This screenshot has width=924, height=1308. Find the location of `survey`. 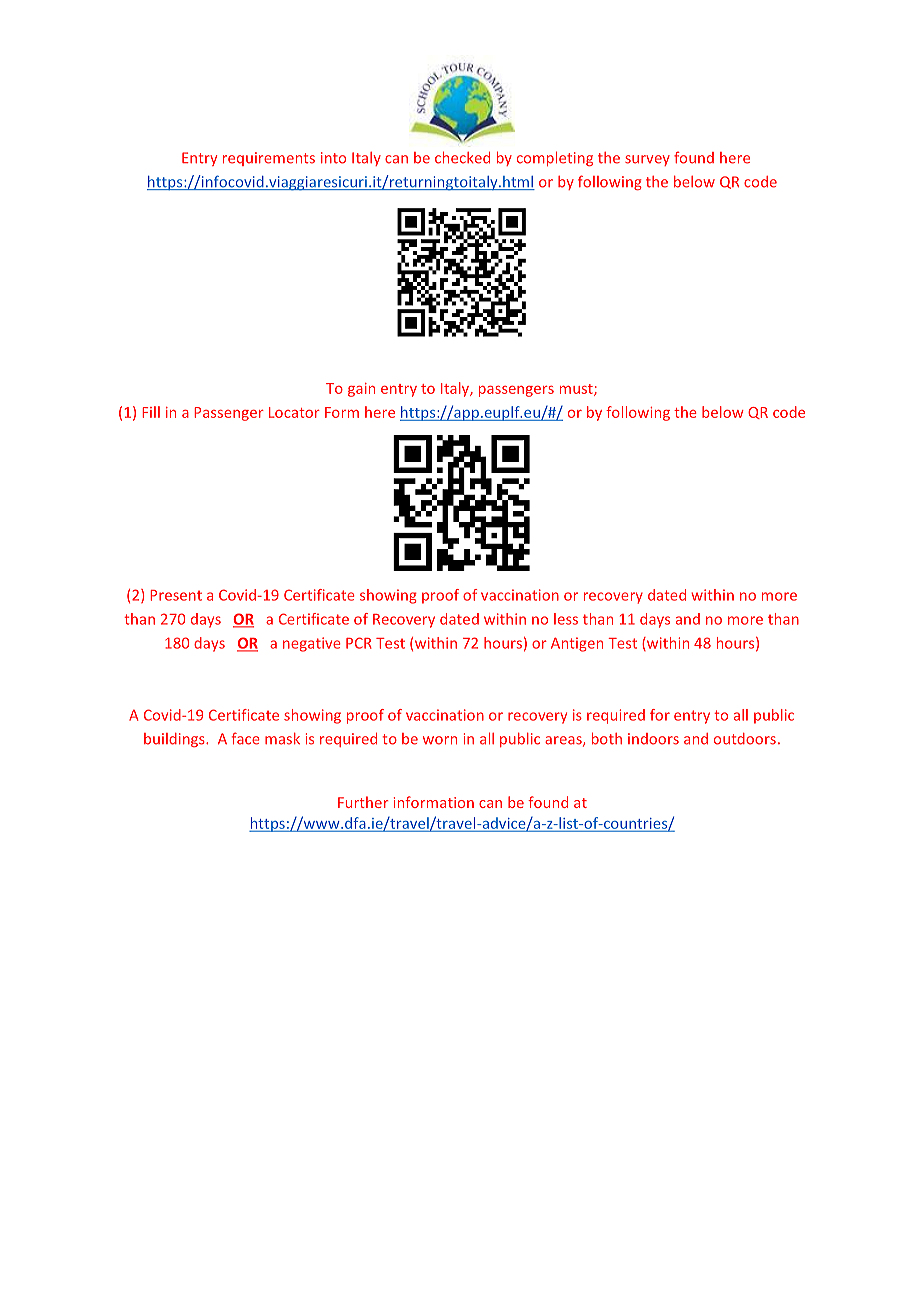

survey is located at coordinates (647, 160).
